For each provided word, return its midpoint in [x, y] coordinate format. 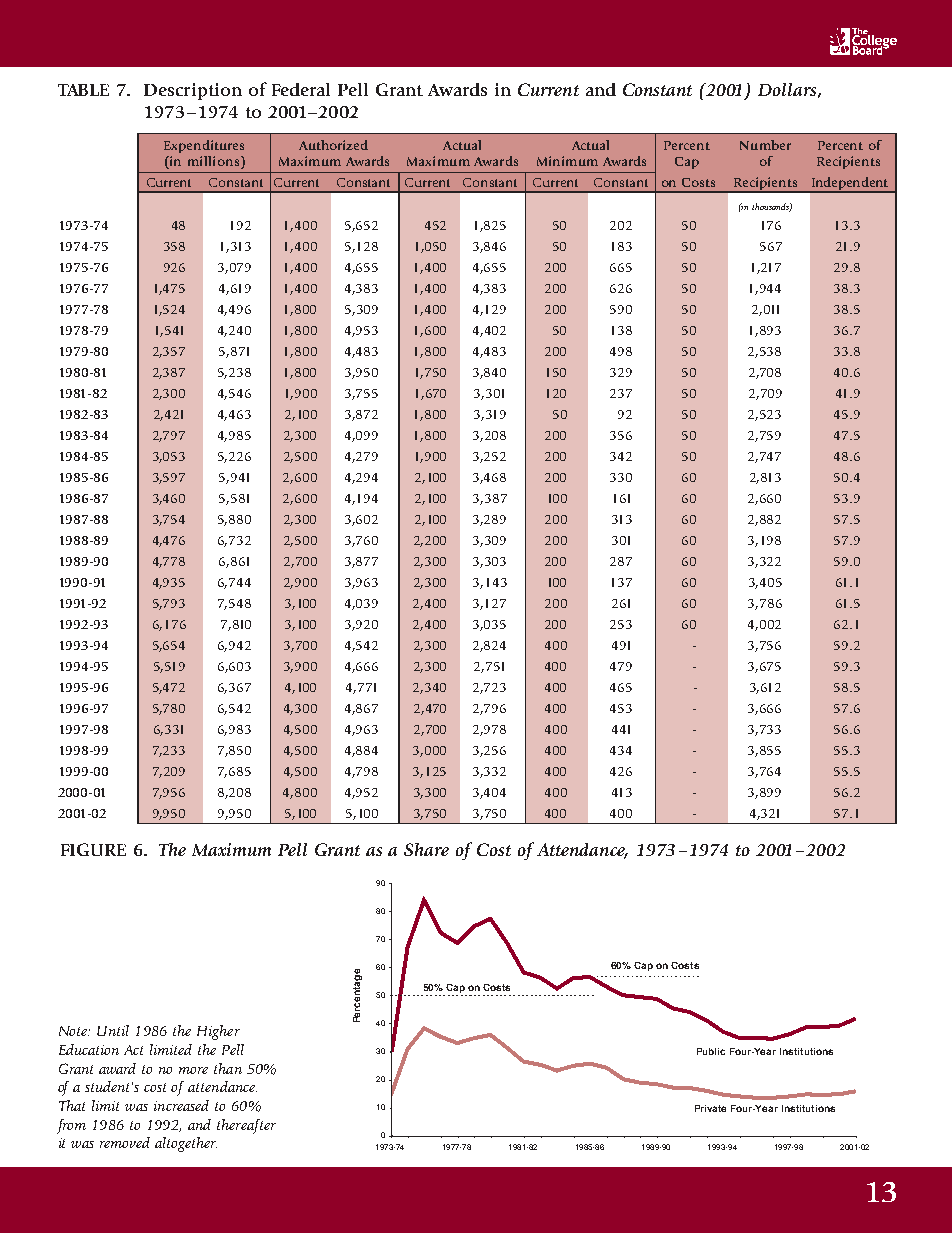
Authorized [333, 145]
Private [710, 1108]
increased [181, 1105]
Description [193, 91]
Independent [850, 185]
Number [765, 145]
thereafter [246, 1126]
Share [426, 849]
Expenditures [204, 146]
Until [113, 1030]
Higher [218, 1032]
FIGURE [93, 849]
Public [711, 1051]
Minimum [567, 161]
